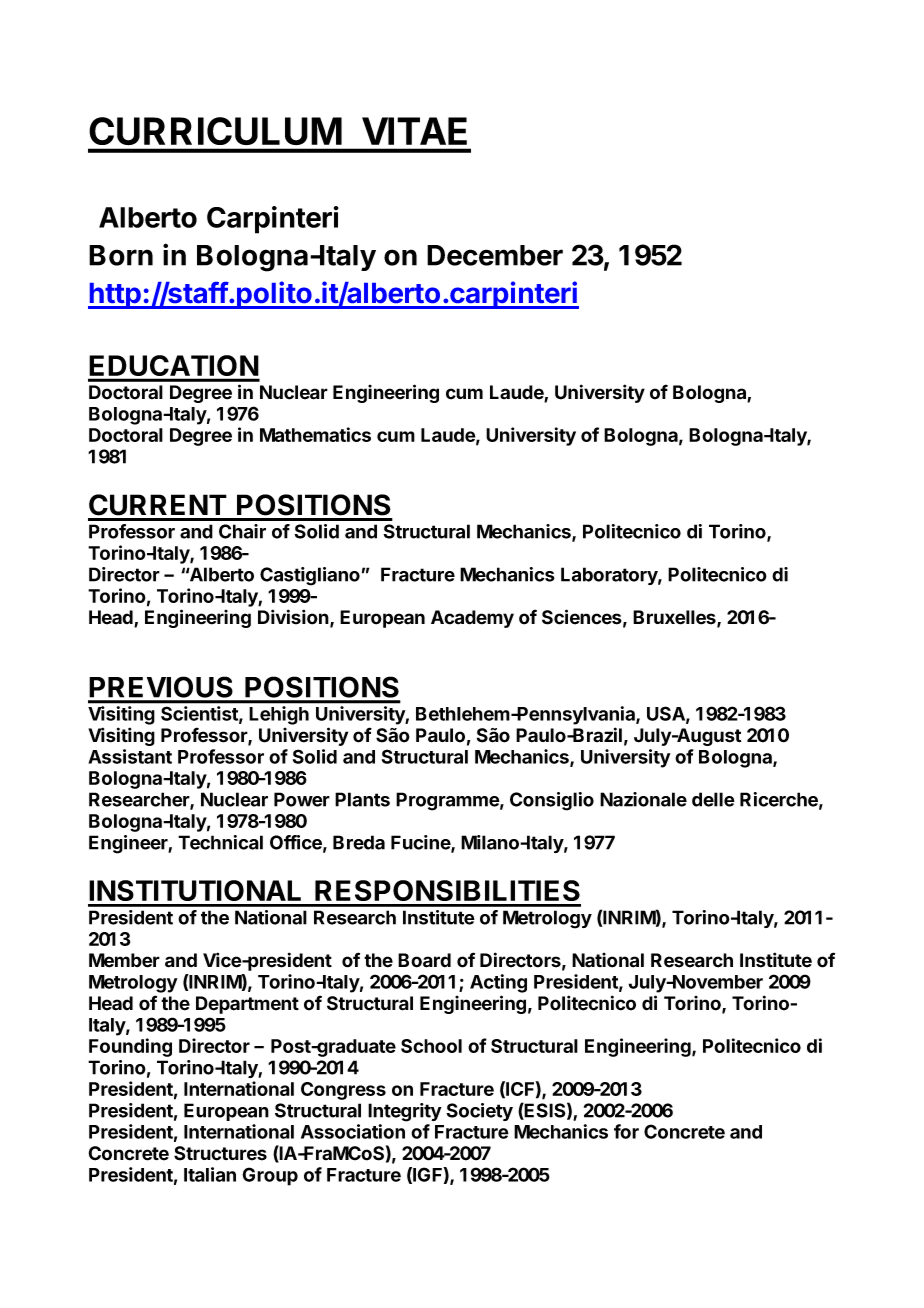  Describe the element at coordinates (643, 799) in the image. I see `Nazionale` at that location.
